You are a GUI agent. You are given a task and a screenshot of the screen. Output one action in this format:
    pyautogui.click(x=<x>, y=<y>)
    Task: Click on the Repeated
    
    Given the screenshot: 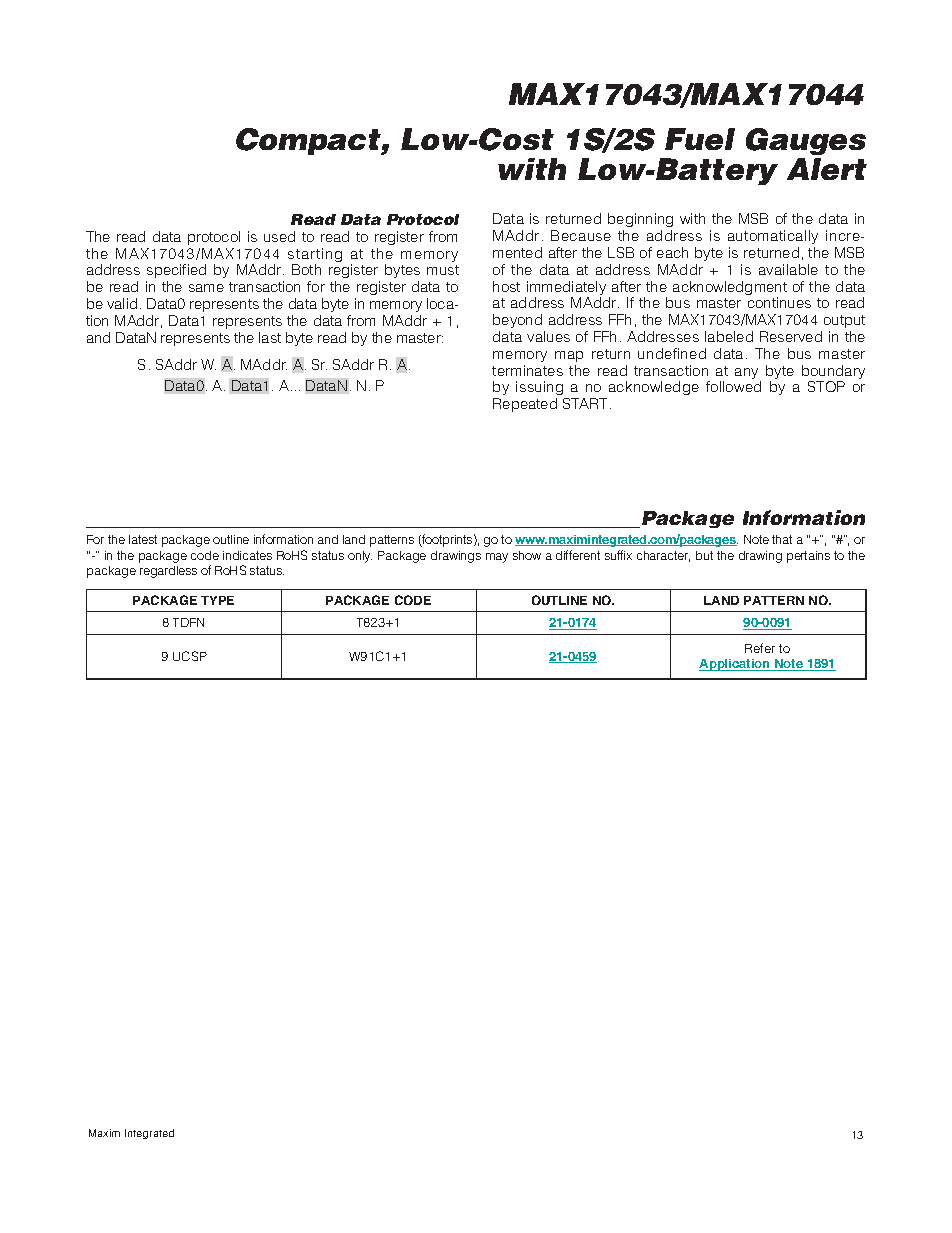 What is the action you would take?
    pyautogui.click(x=525, y=405)
